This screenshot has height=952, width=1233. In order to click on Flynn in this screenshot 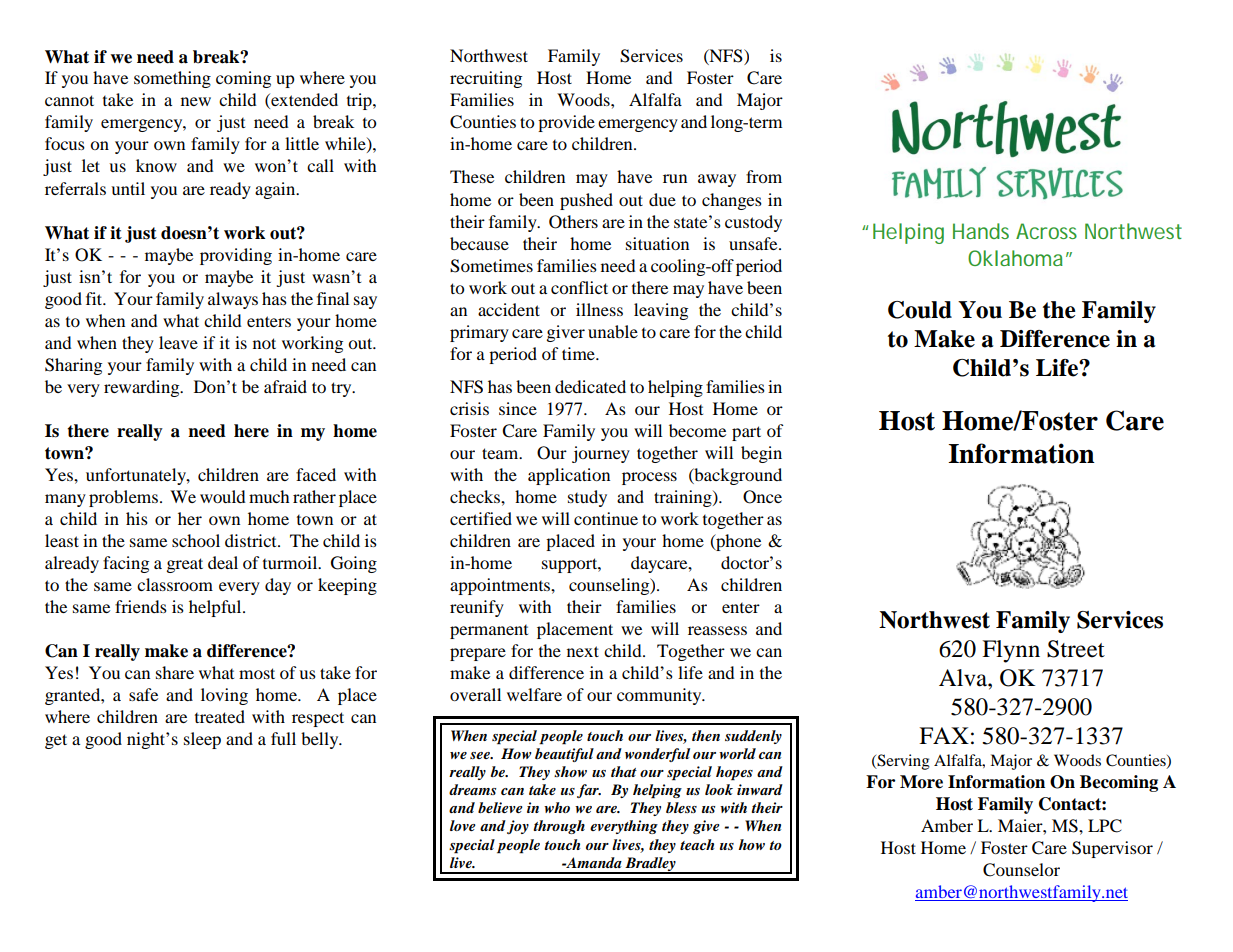, I will do `click(1011, 651)`.
